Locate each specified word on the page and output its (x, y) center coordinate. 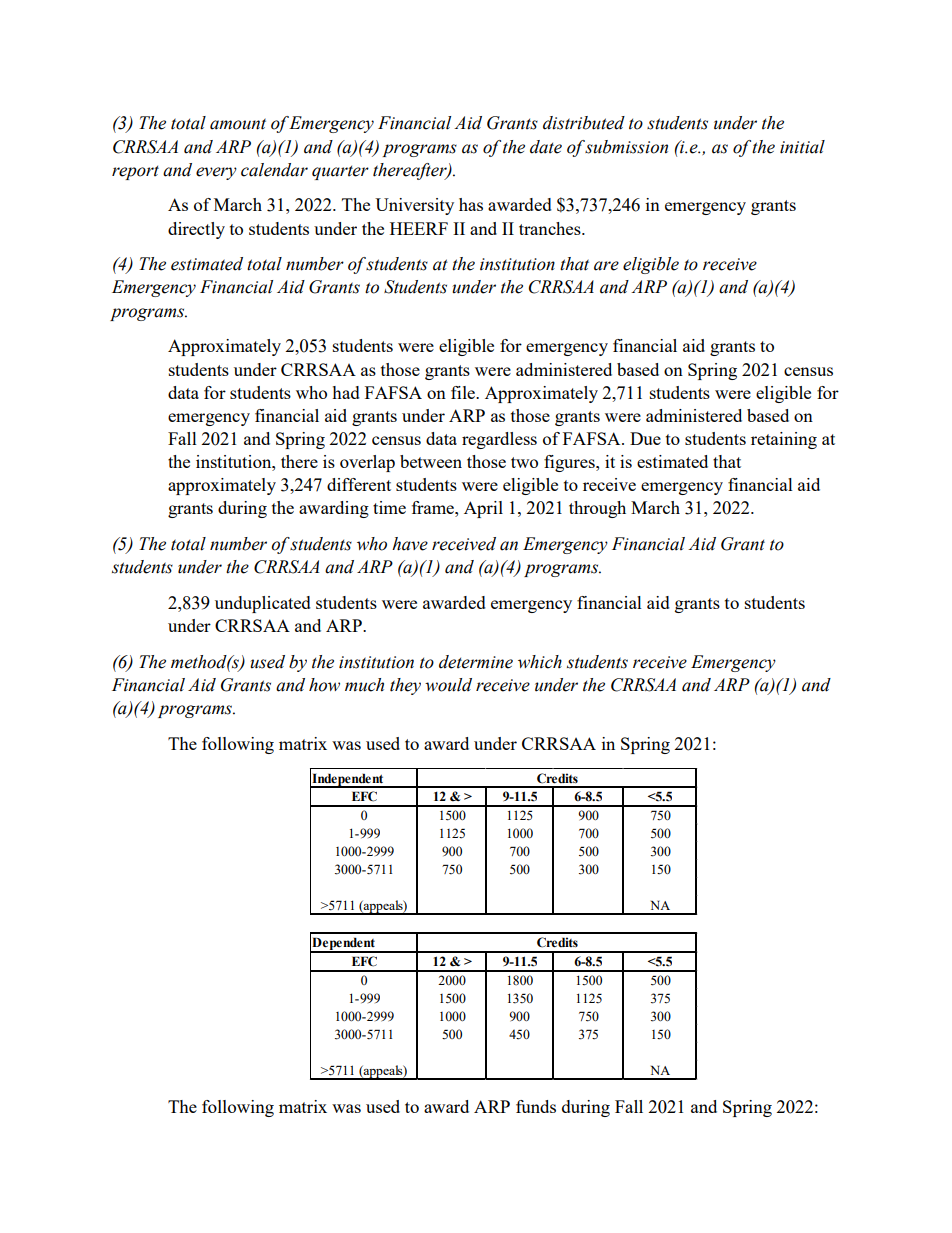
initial (802, 147)
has (471, 204)
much (364, 685)
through (597, 509)
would (448, 685)
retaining (784, 440)
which (540, 662)
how (324, 685)
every (216, 173)
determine (476, 662)
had (346, 392)
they (405, 686)
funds (536, 1106)
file (464, 392)
